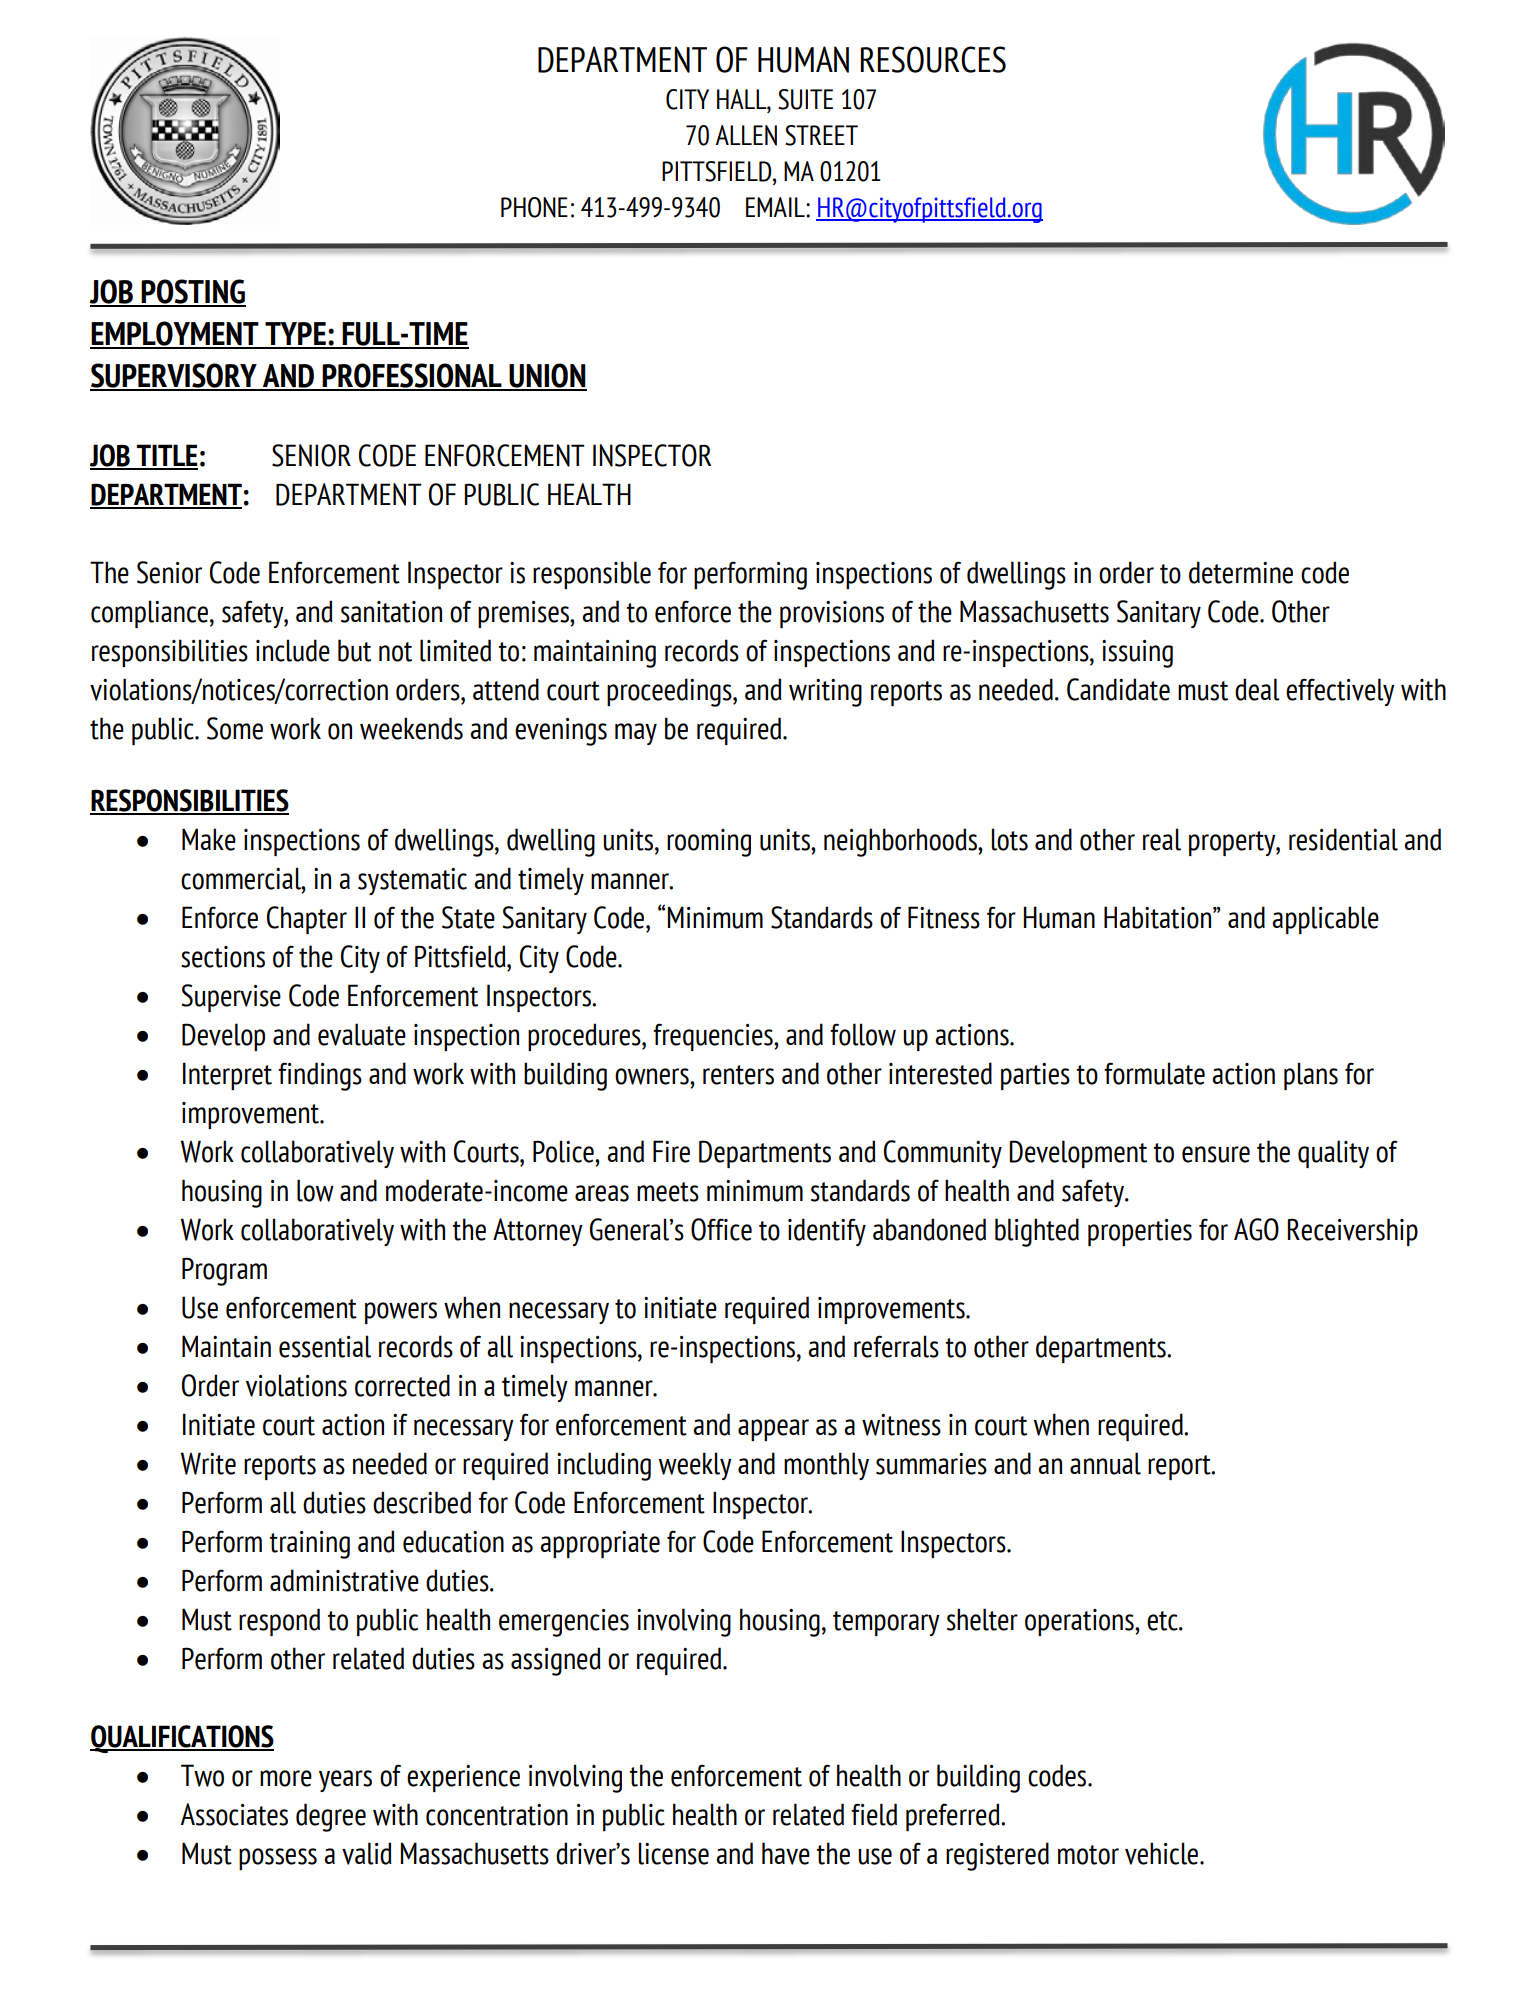  Describe the element at coordinates (786, 1853) in the screenshot. I see `have` at that location.
